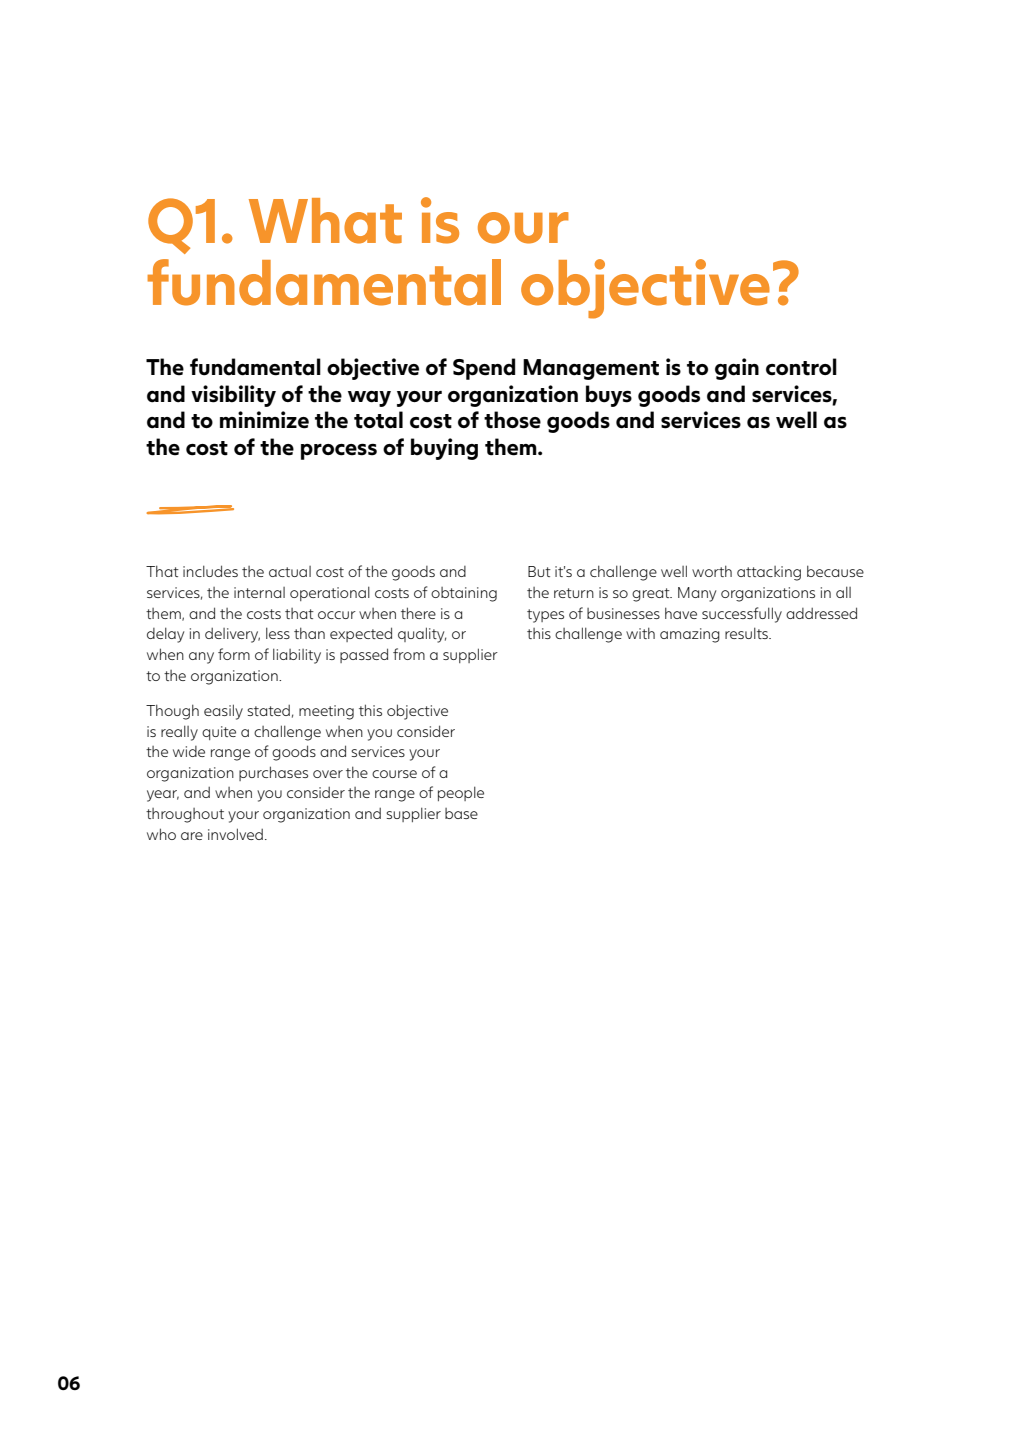 The width and height of the image is (1025, 1449). What do you see at coordinates (210, 571) in the image?
I see `includes` at bounding box center [210, 571].
